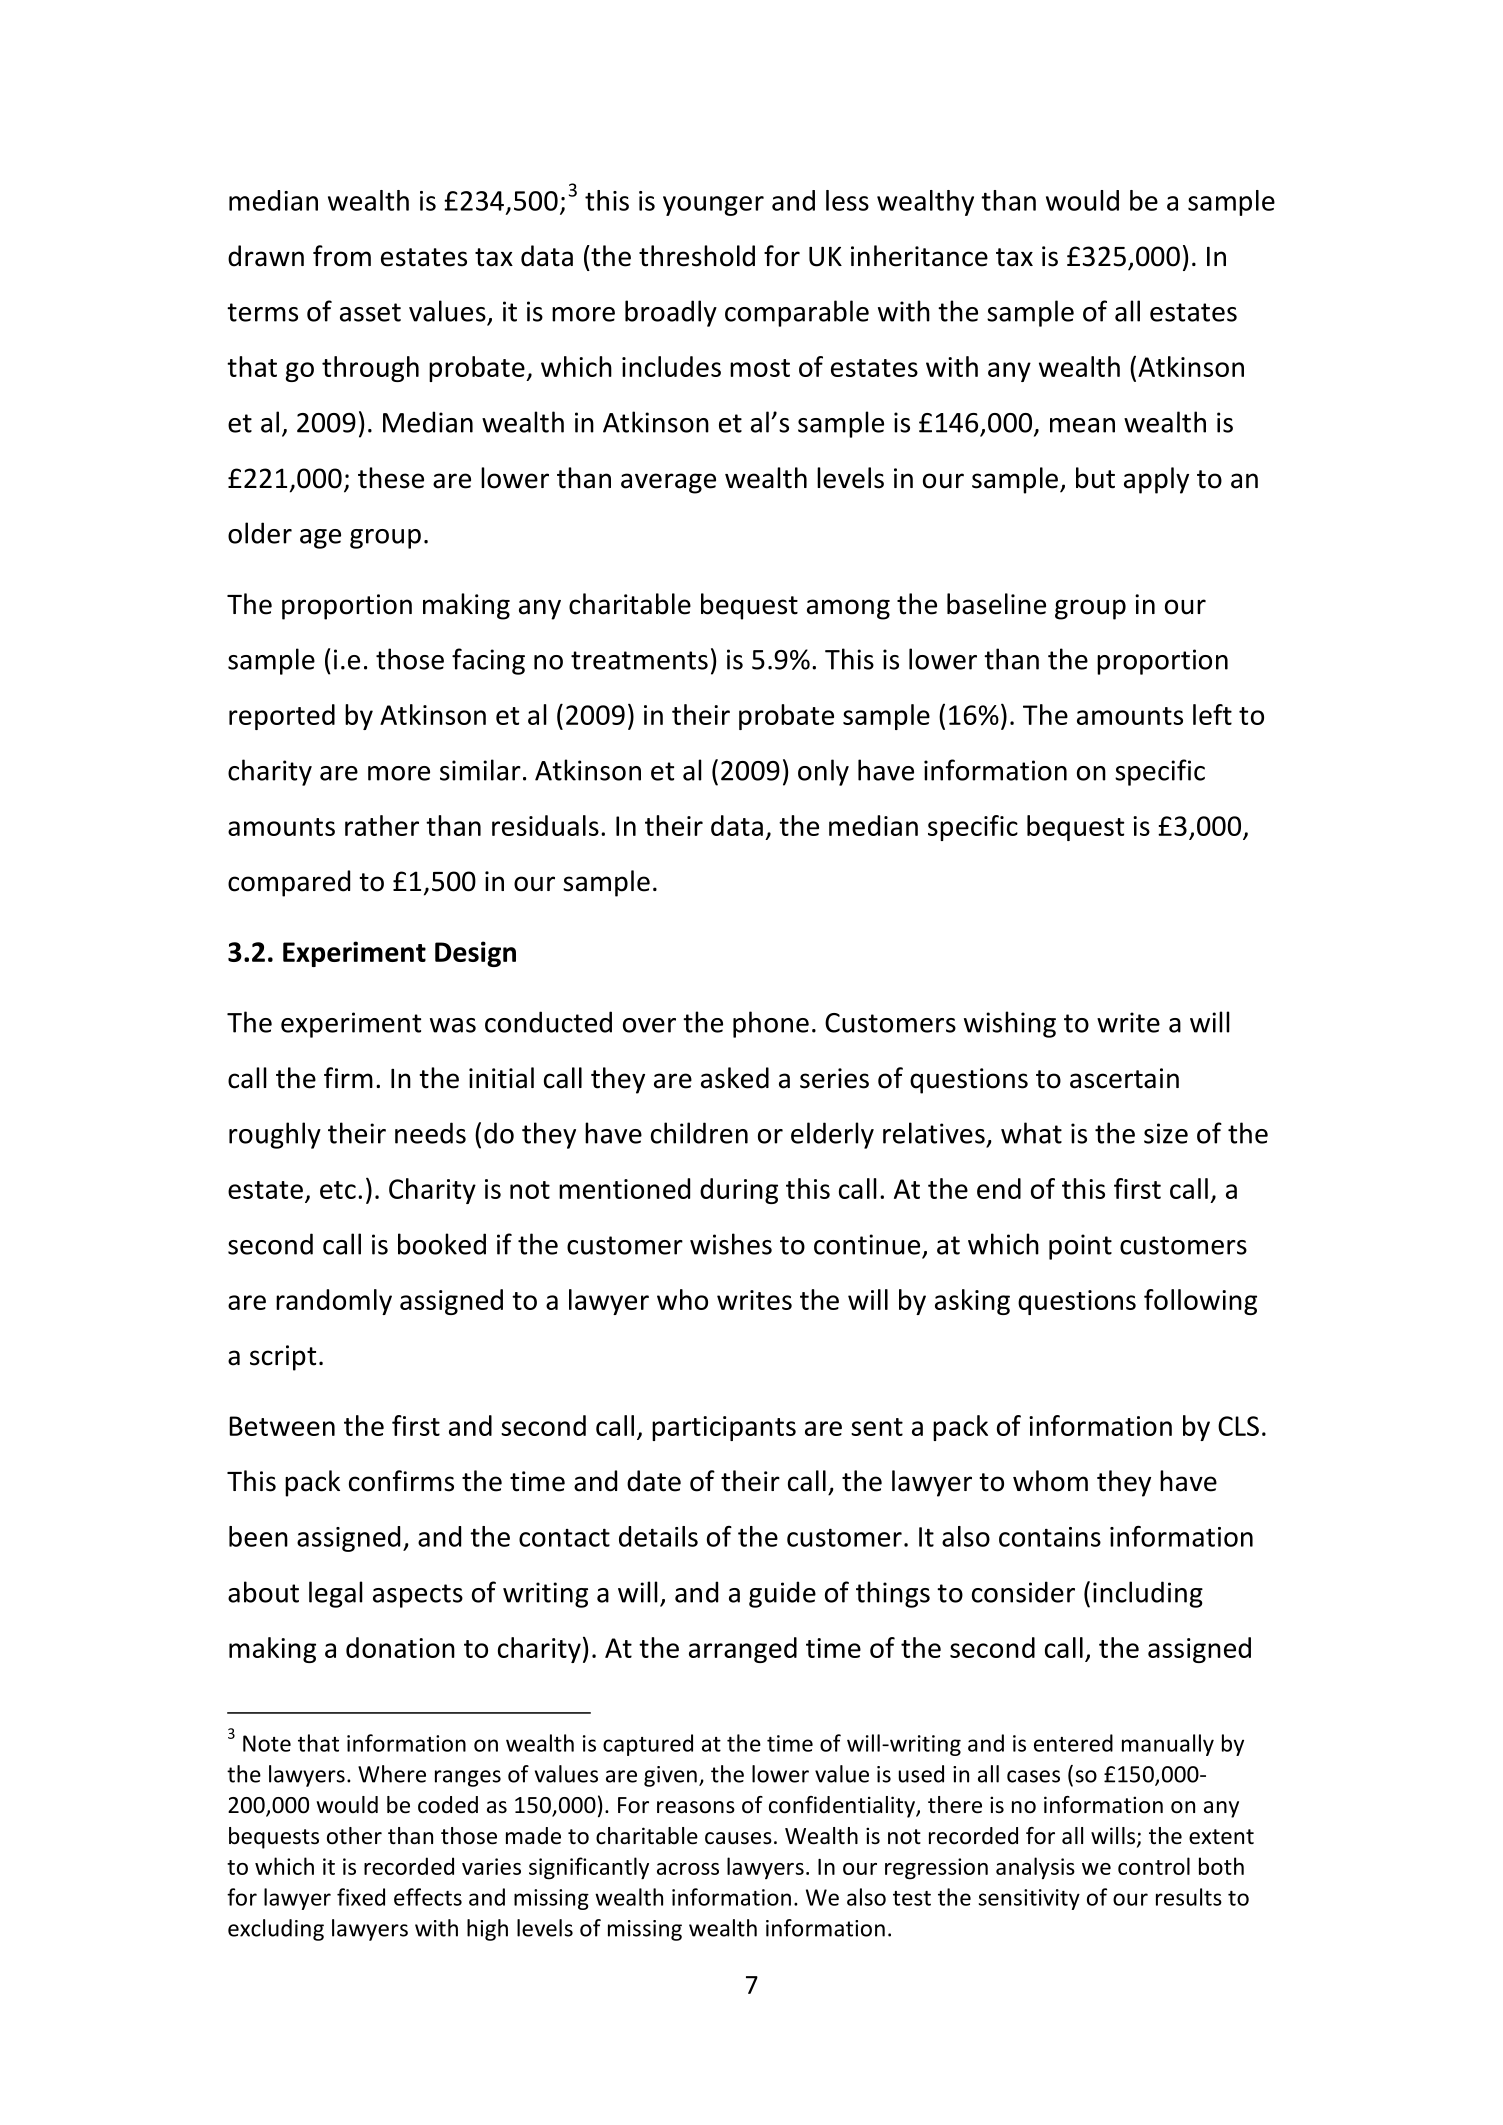 This screenshot has width=1503, height=2125. What do you see at coordinates (639, 660) in the screenshot?
I see `treatments` at bounding box center [639, 660].
